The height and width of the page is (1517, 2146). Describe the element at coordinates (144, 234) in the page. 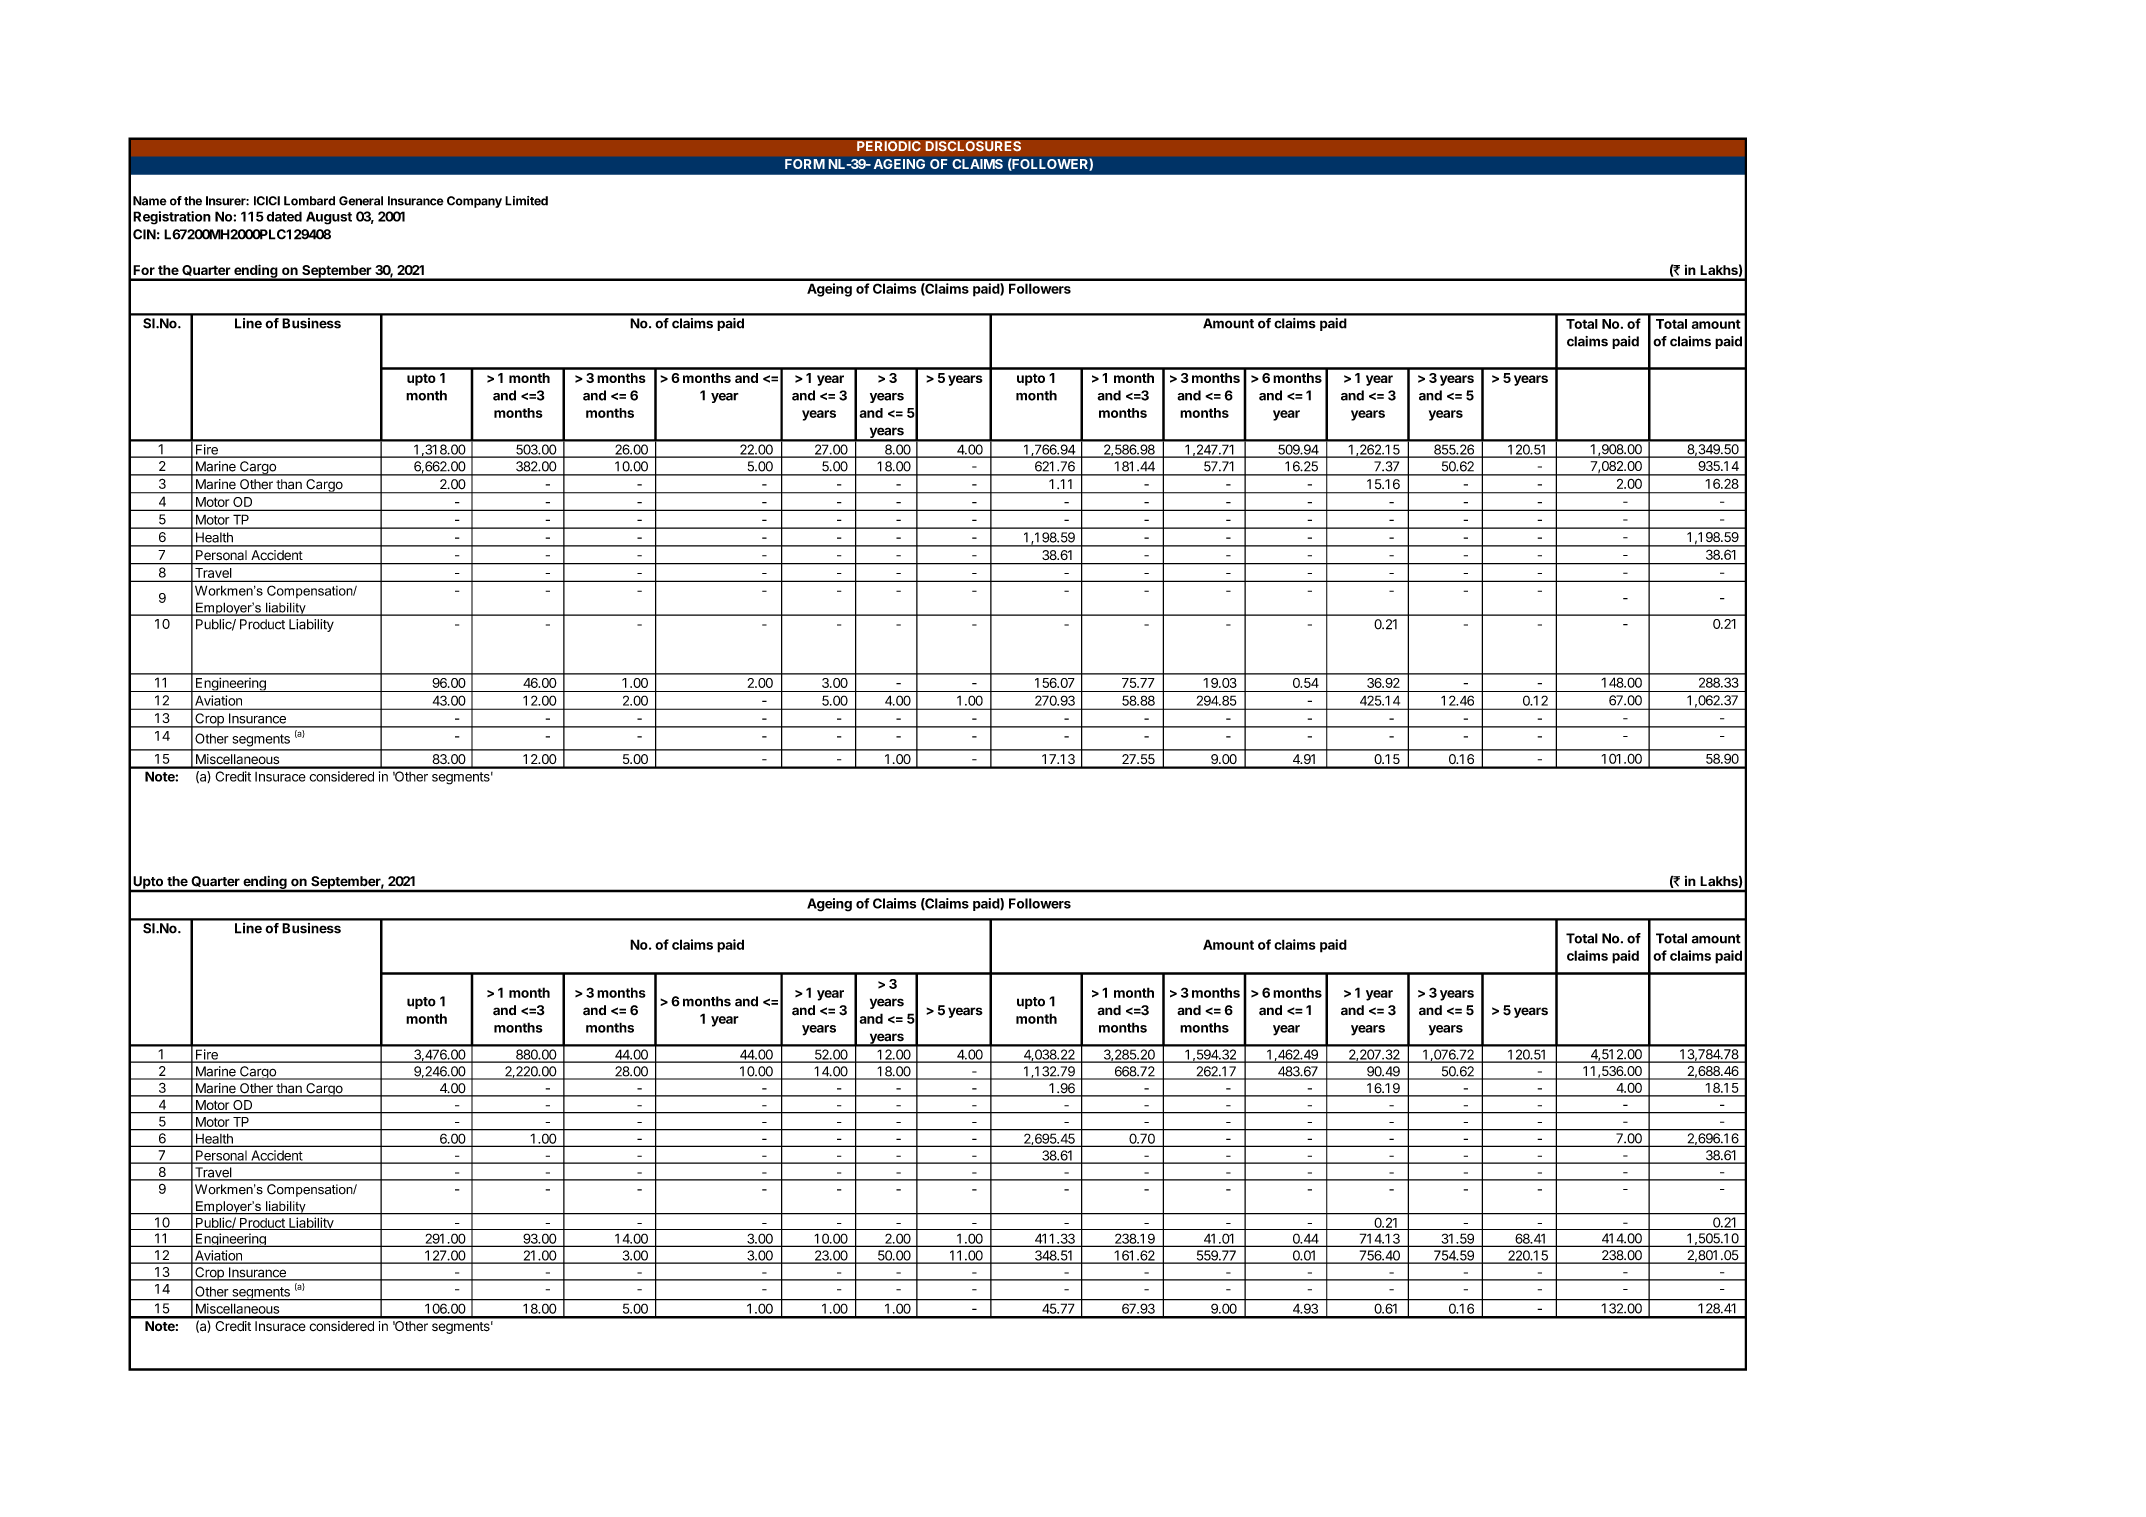

I see `CIN` at that location.
